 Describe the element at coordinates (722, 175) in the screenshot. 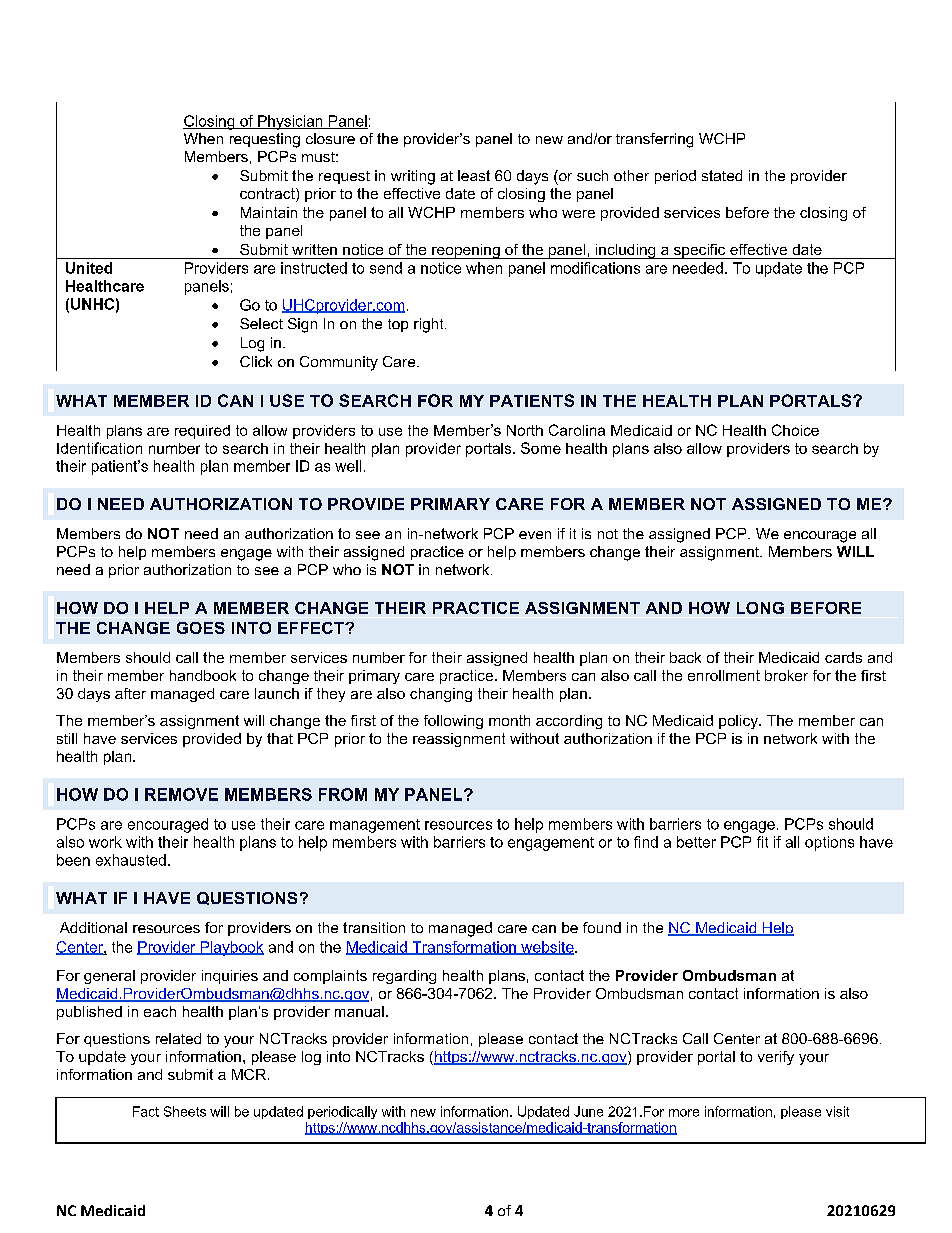

I see `stated` at that location.
